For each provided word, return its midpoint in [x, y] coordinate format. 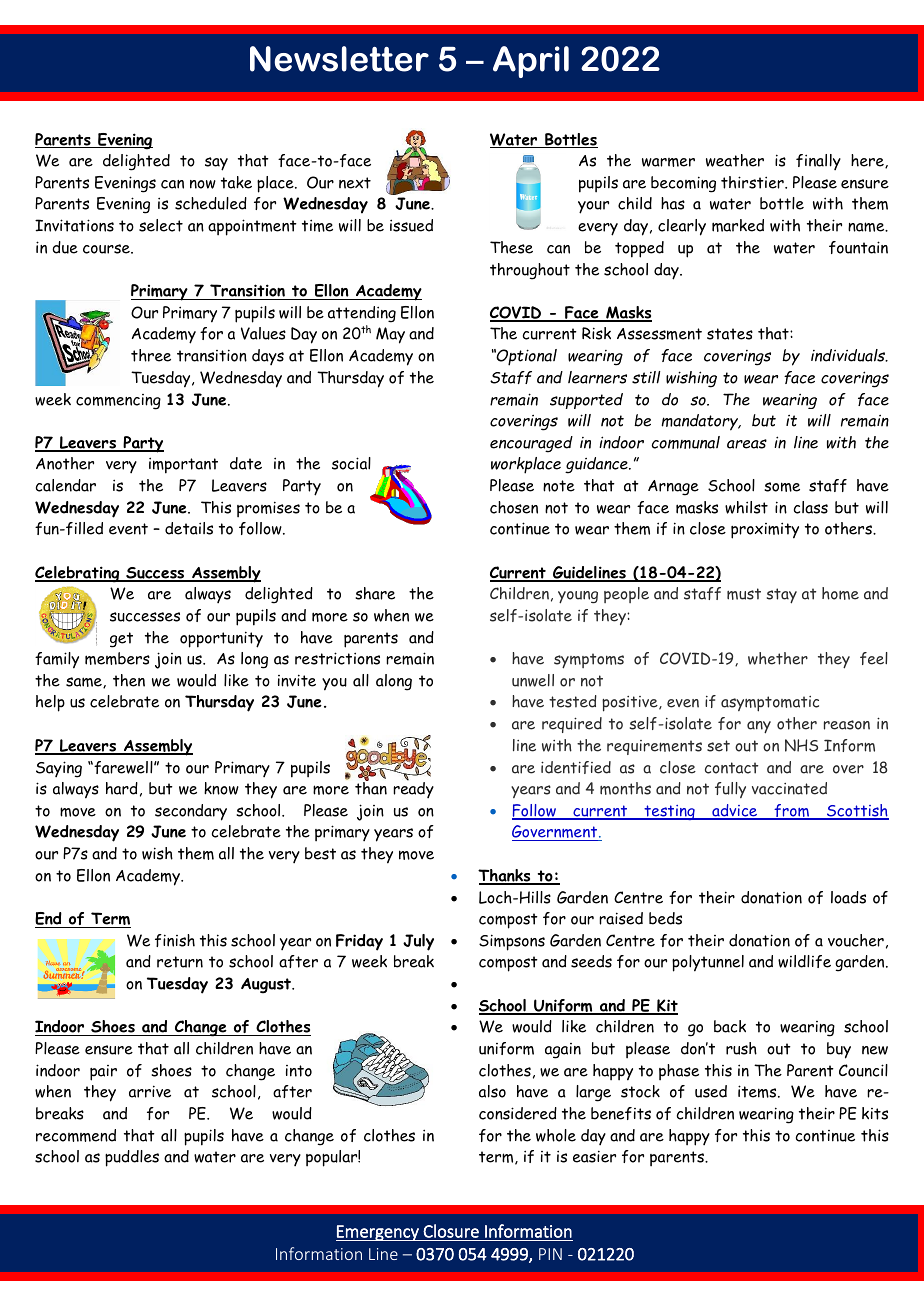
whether [778, 658]
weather [735, 160]
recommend [76, 1135]
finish [175, 940]
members [117, 658]
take [236, 182]
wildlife [804, 961]
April [531, 62]
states [730, 334]
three [151, 355]
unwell [533, 680]
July [418, 942]
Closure [451, 1231]
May [390, 335]
